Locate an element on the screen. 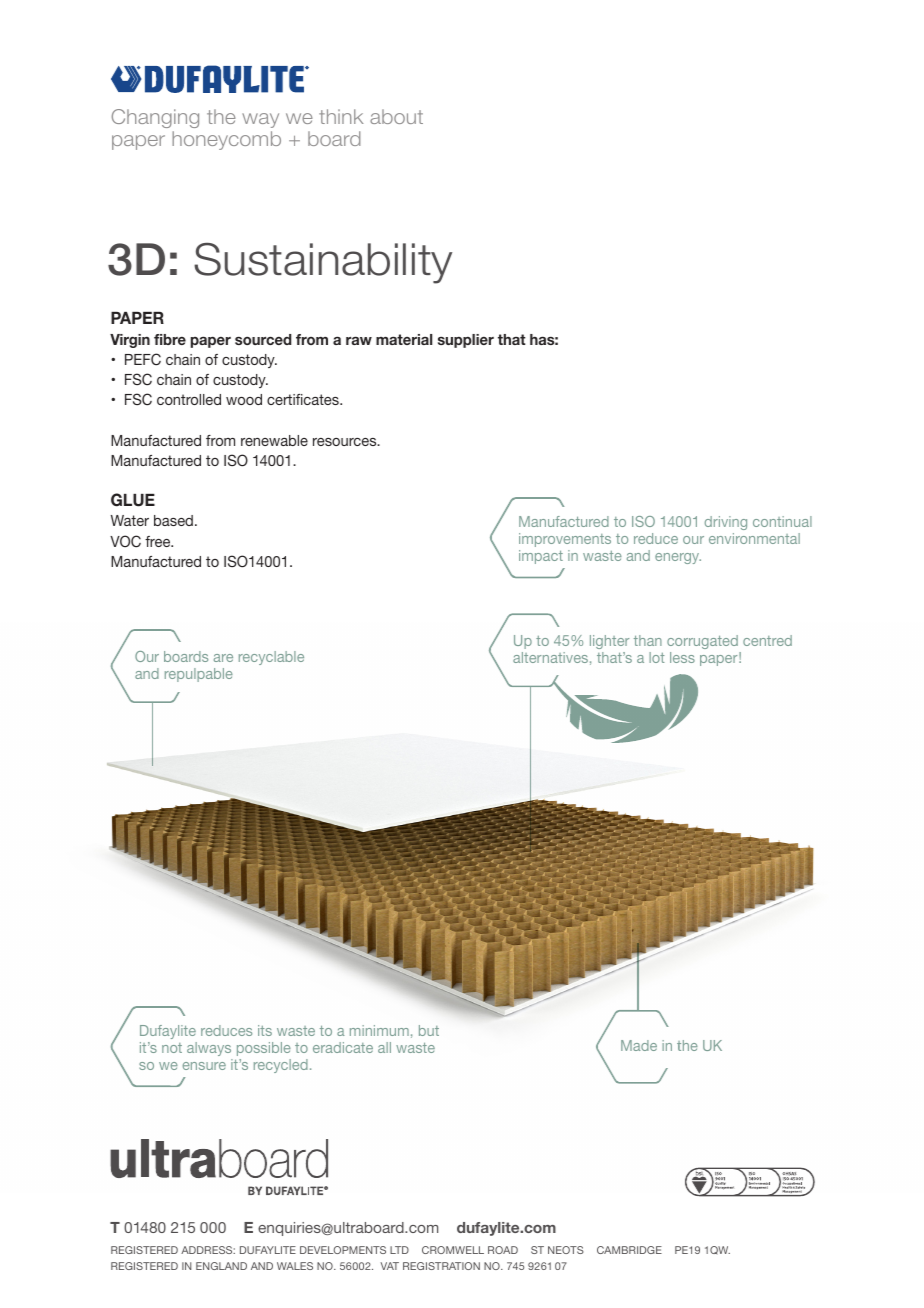 The height and width of the screenshot is (1308, 924). supplier is located at coordinates (466, 341).
